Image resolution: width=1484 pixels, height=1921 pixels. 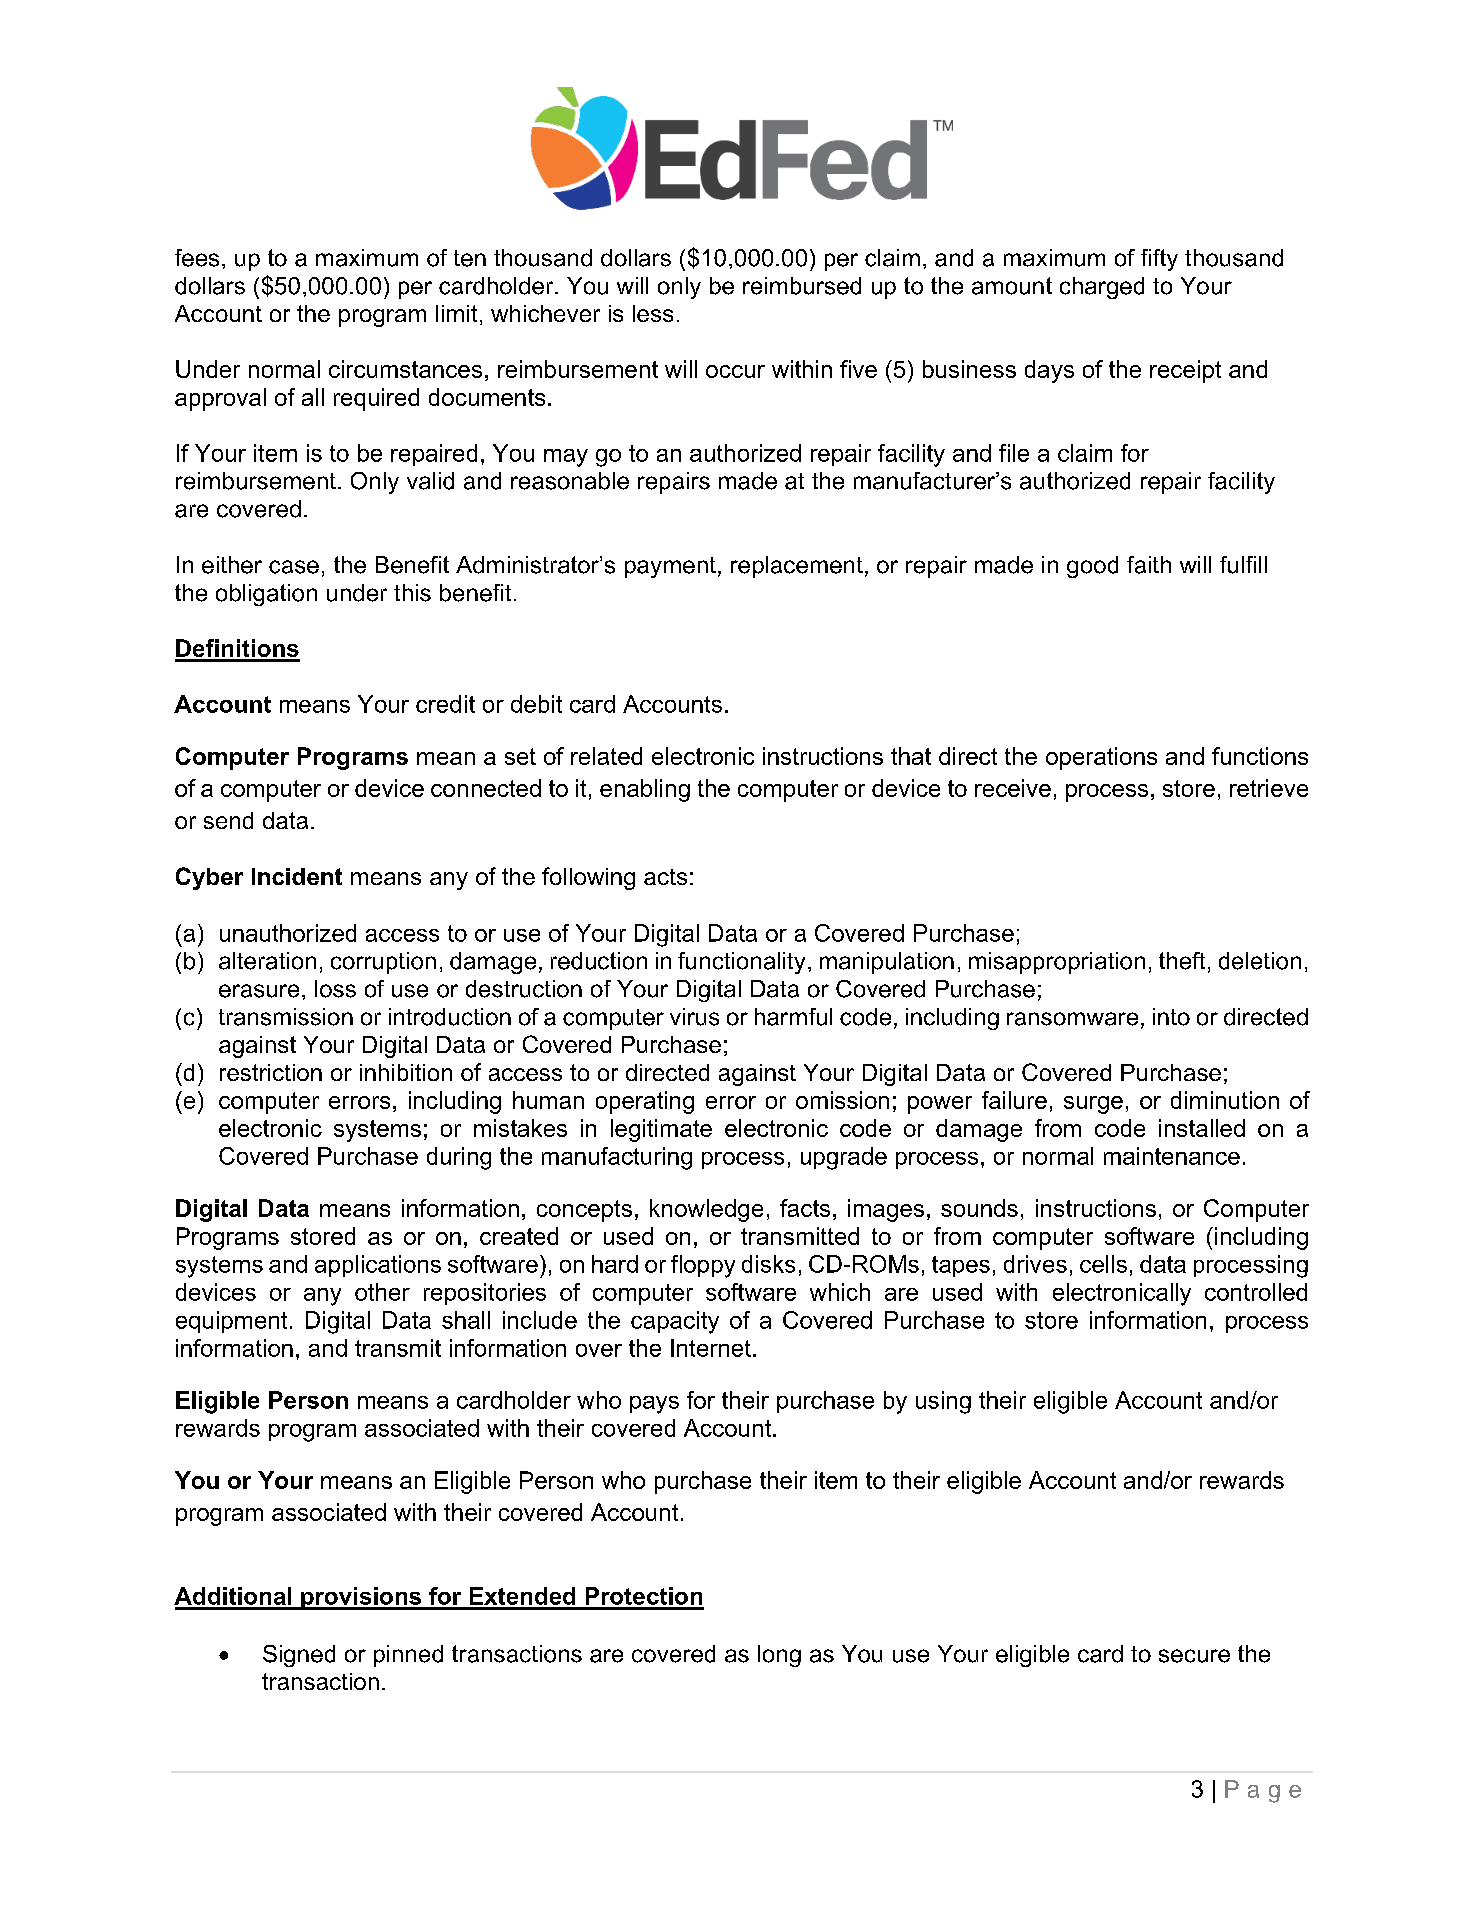 What do you see at coordinates (405, 369) in the screenshot?
I see `circumstances` at bounding box center [405, 369].
